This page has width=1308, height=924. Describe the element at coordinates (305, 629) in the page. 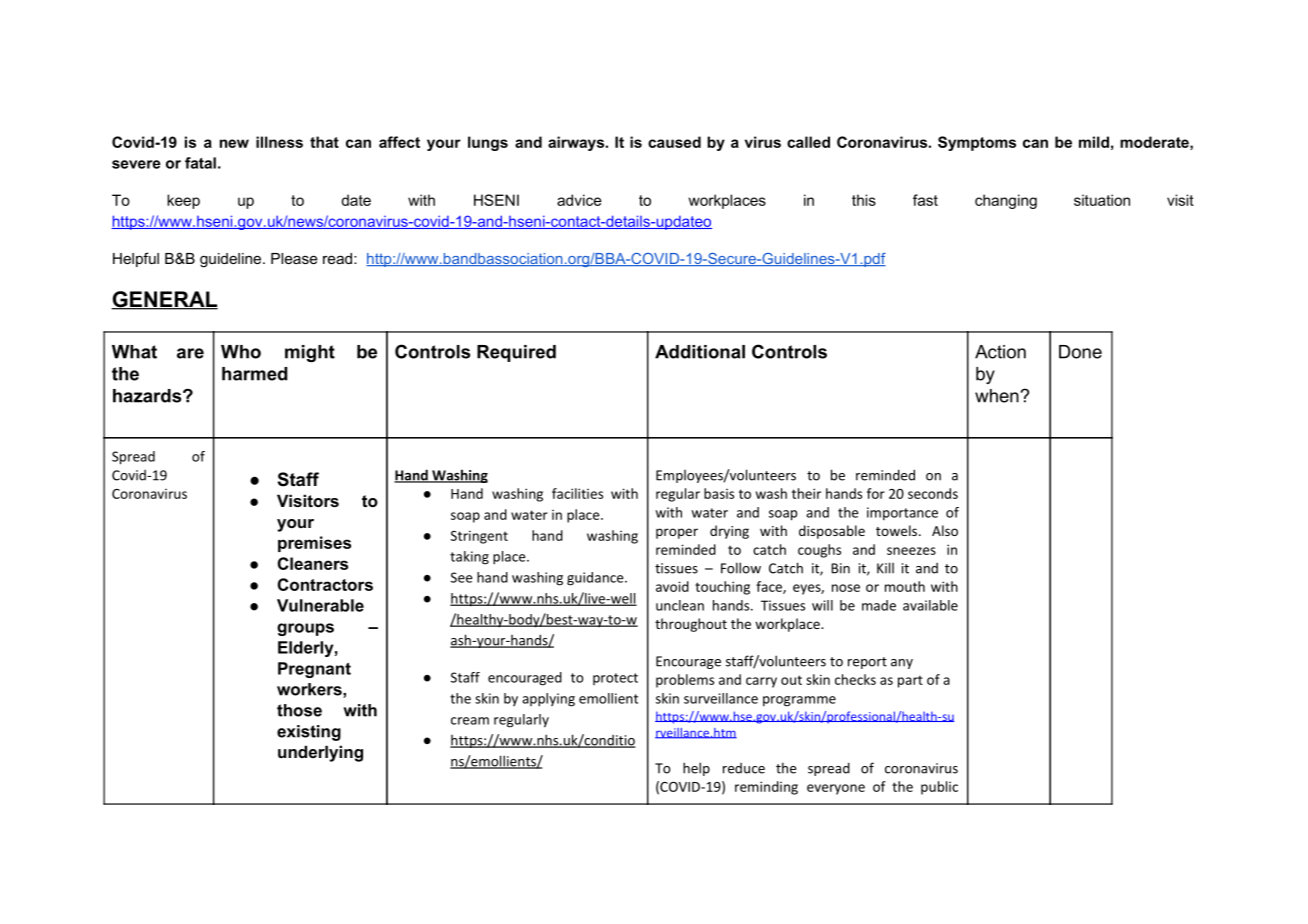

I see `groups` at that location.
